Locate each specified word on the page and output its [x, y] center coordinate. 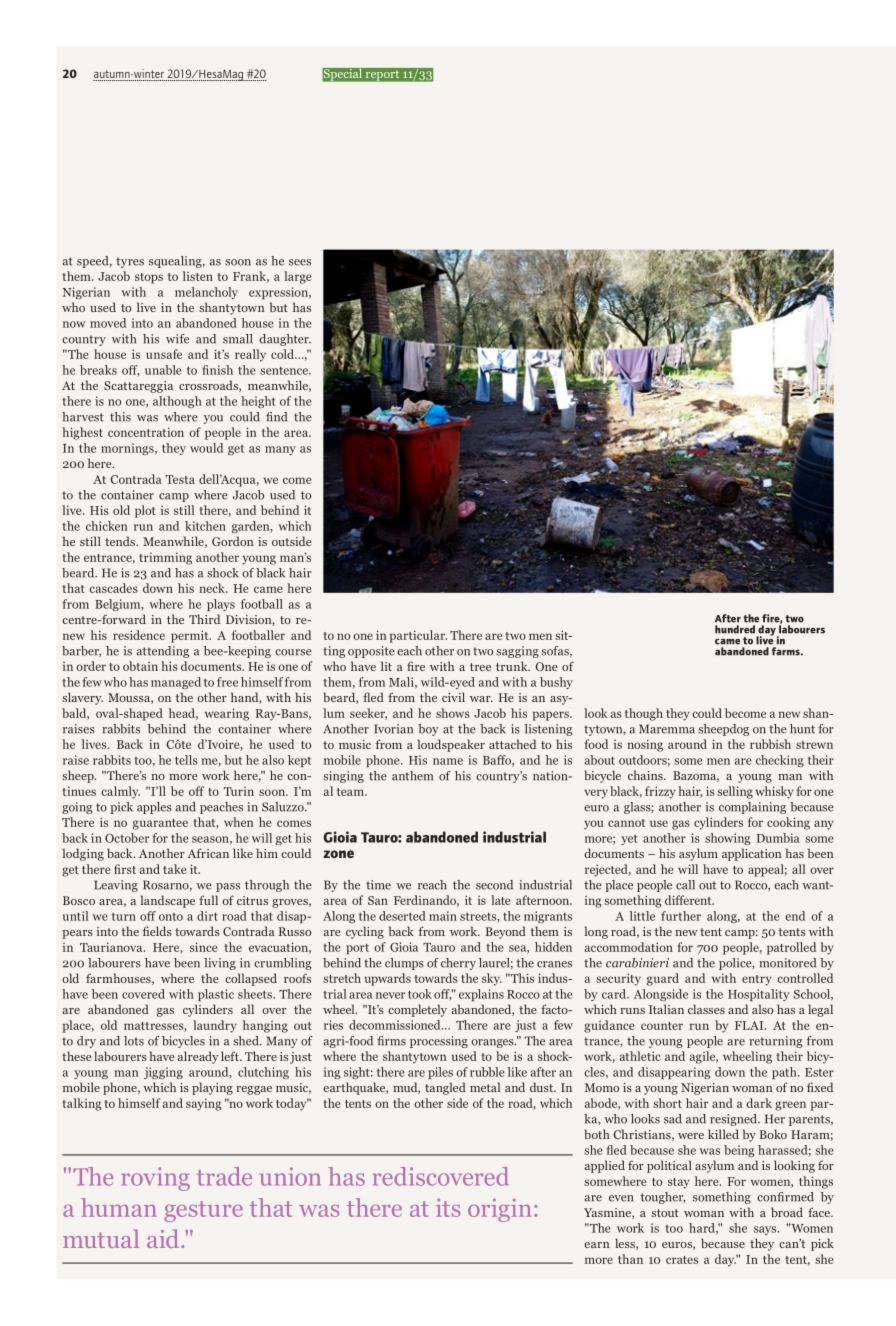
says [766, 1230]
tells [186, 760]
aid [164, 1238]
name [448, 761]
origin [500, 1210]
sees [300, 262]
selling [735, 792]
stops [149, 278]
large [298, 277]
